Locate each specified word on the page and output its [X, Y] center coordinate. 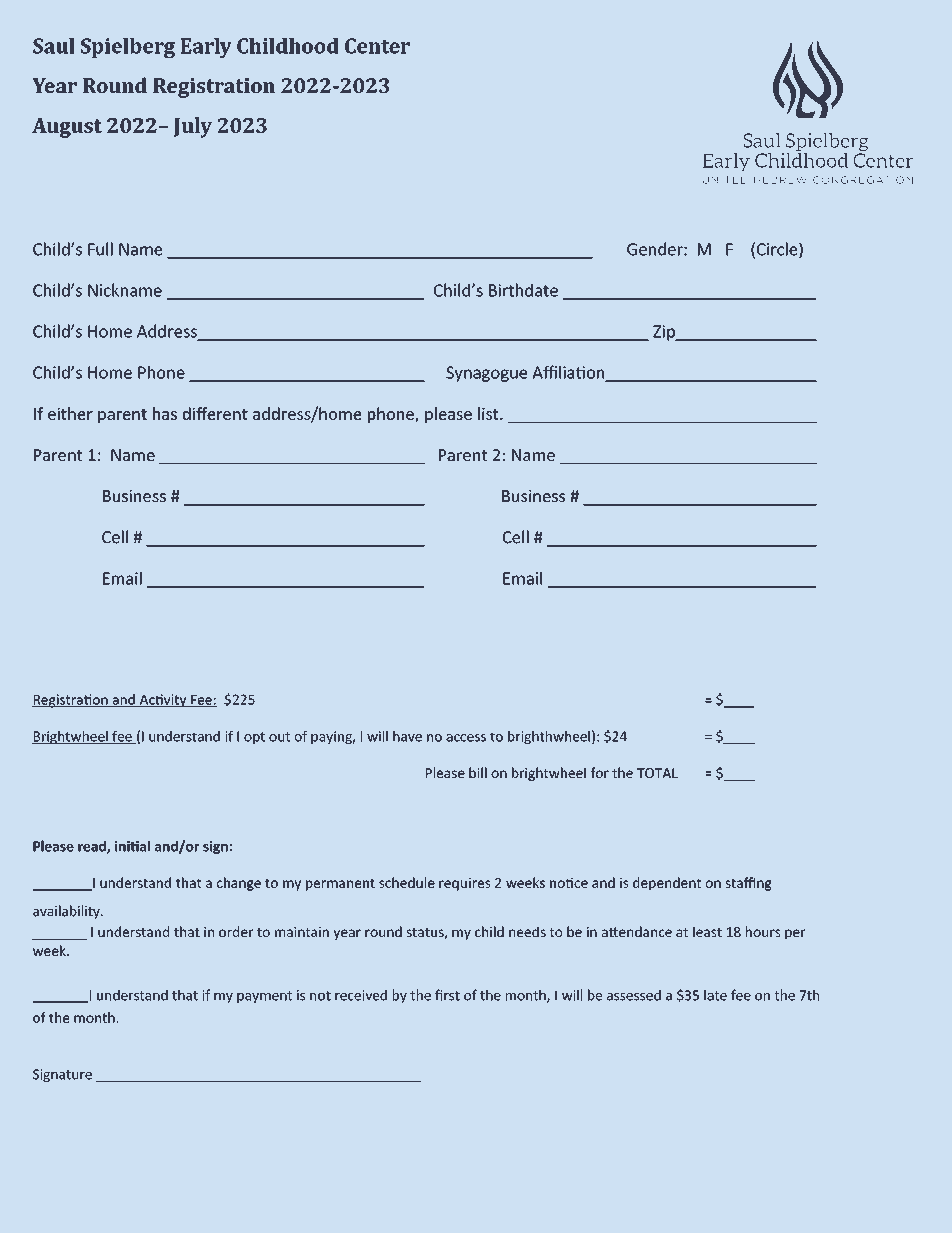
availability [67, 912]
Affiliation [569, 373]
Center [377, 46]
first [447, 995]
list [489, 413]
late [715, 995]
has [165, 413]
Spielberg [128, 48]
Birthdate [523, 290]
